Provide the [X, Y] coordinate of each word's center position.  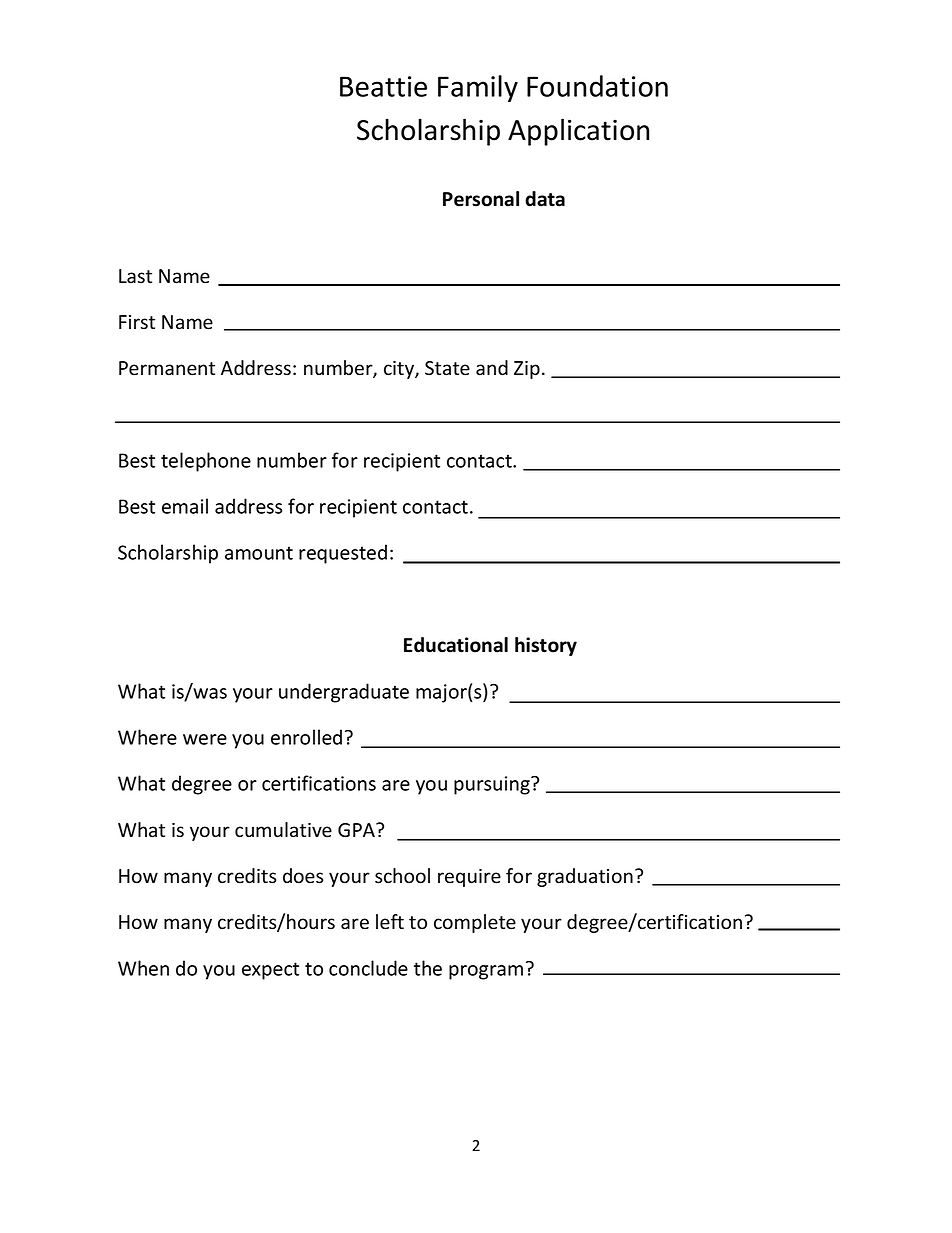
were [205, 739]
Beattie [383, 86]
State [447, 368]
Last [135, 276]
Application [578, 132]
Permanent [167, 368]
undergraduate [344, 693]
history [546, 646]
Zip [527, 370]
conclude [368, 968]
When [143, 968]
